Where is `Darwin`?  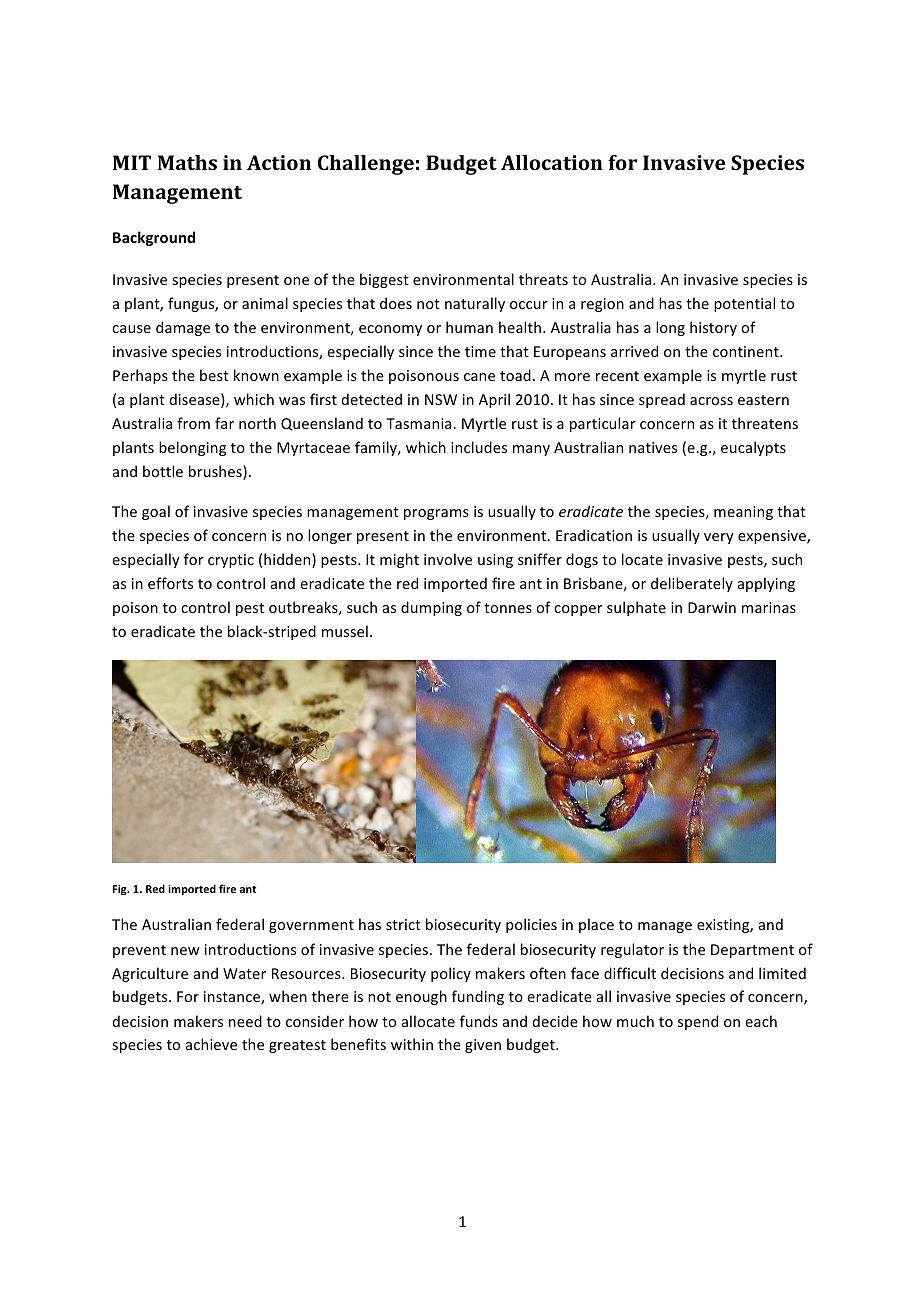 Darwin is located at coordinates (712, 607).
